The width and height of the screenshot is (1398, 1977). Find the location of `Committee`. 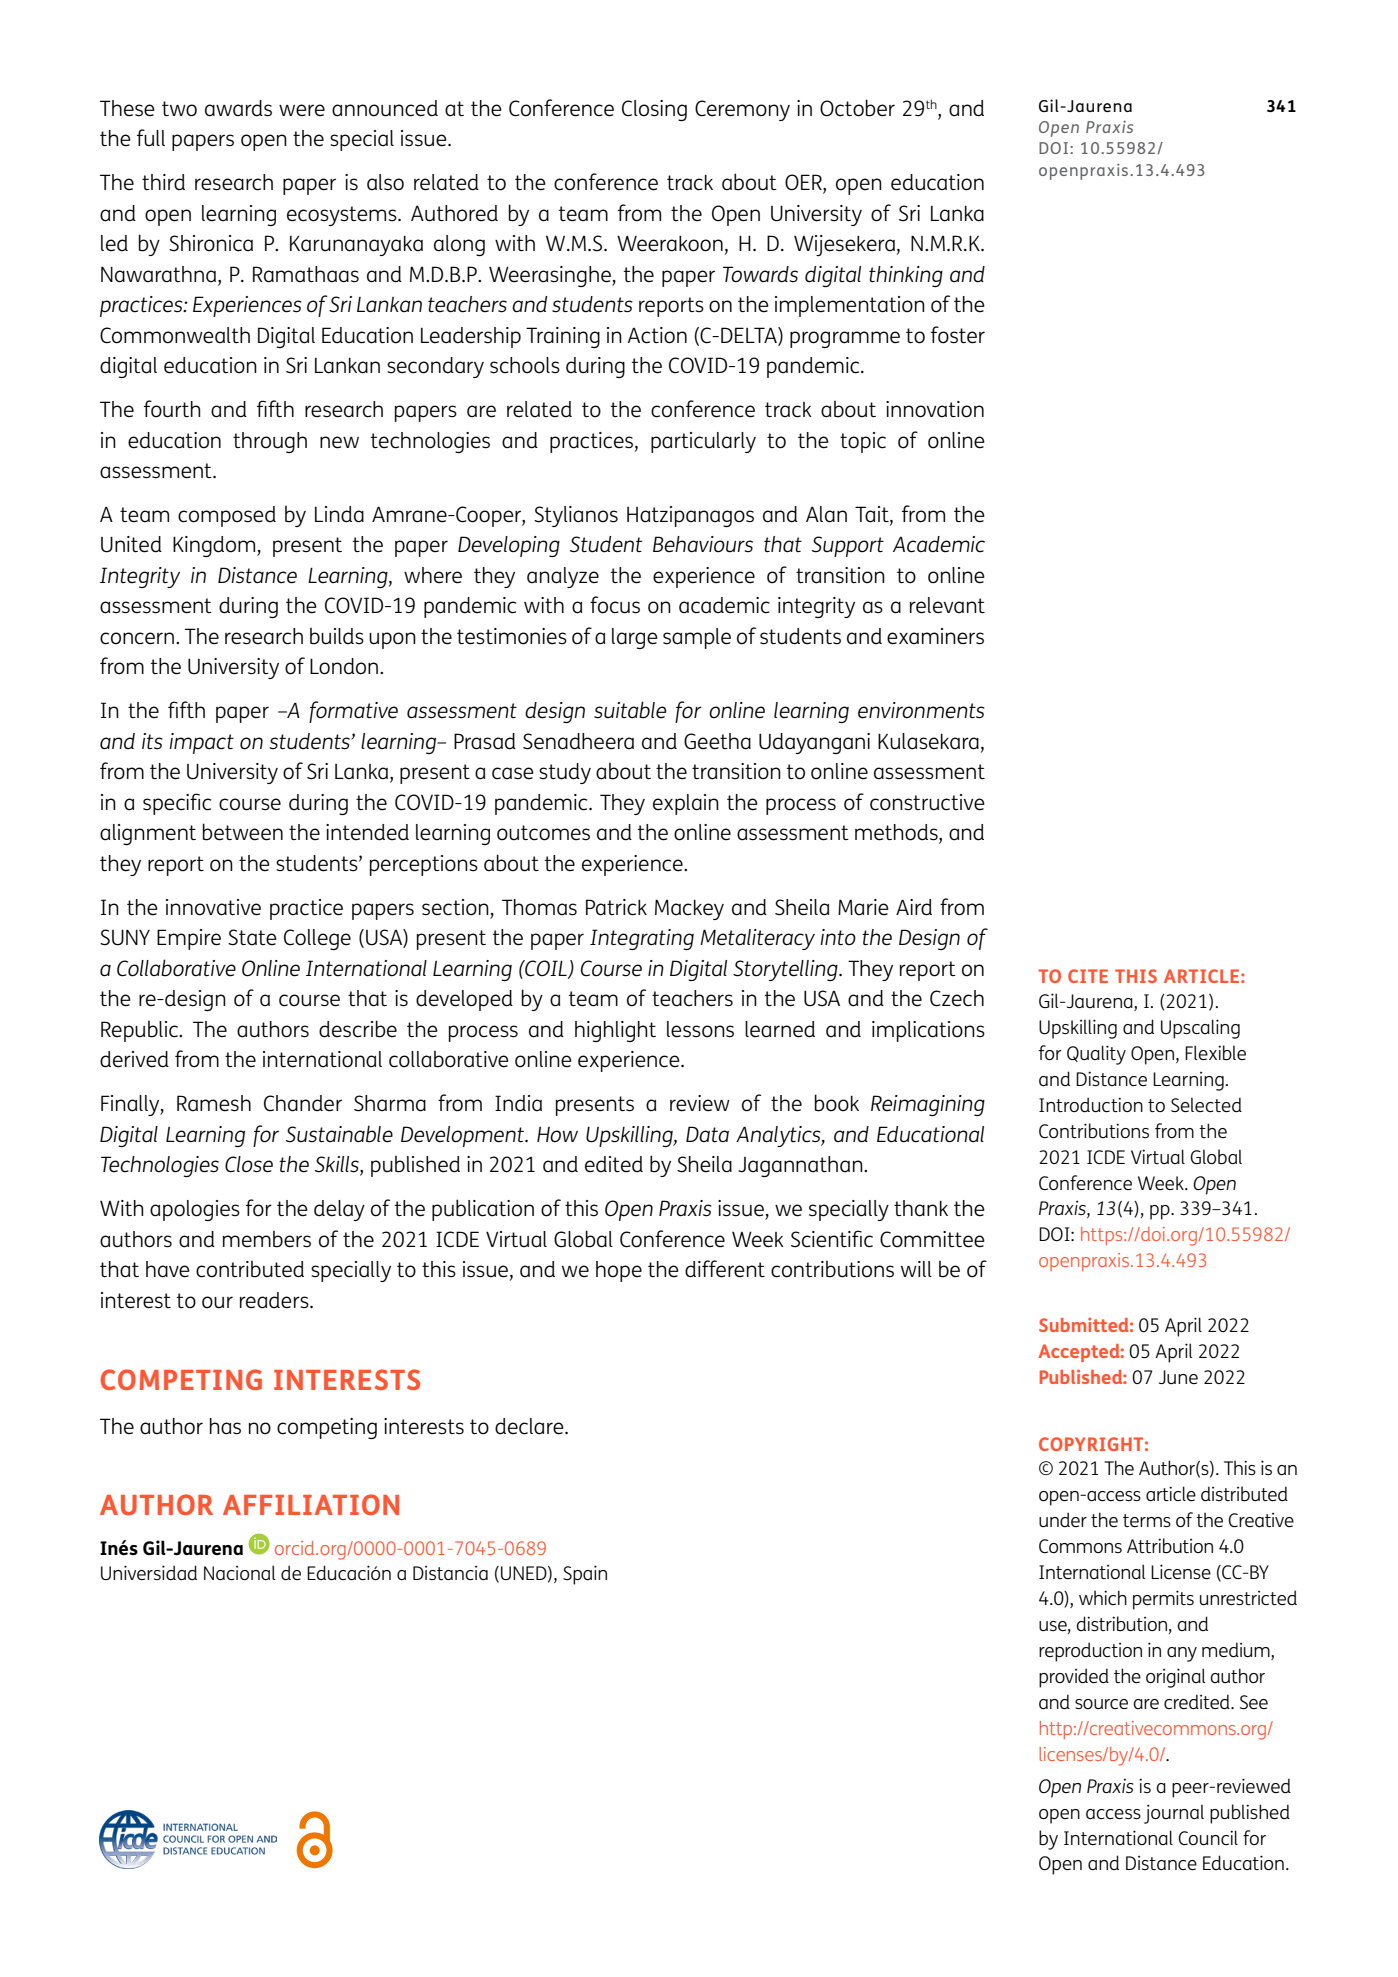

Committee is located at coordinates (932, 1239).
